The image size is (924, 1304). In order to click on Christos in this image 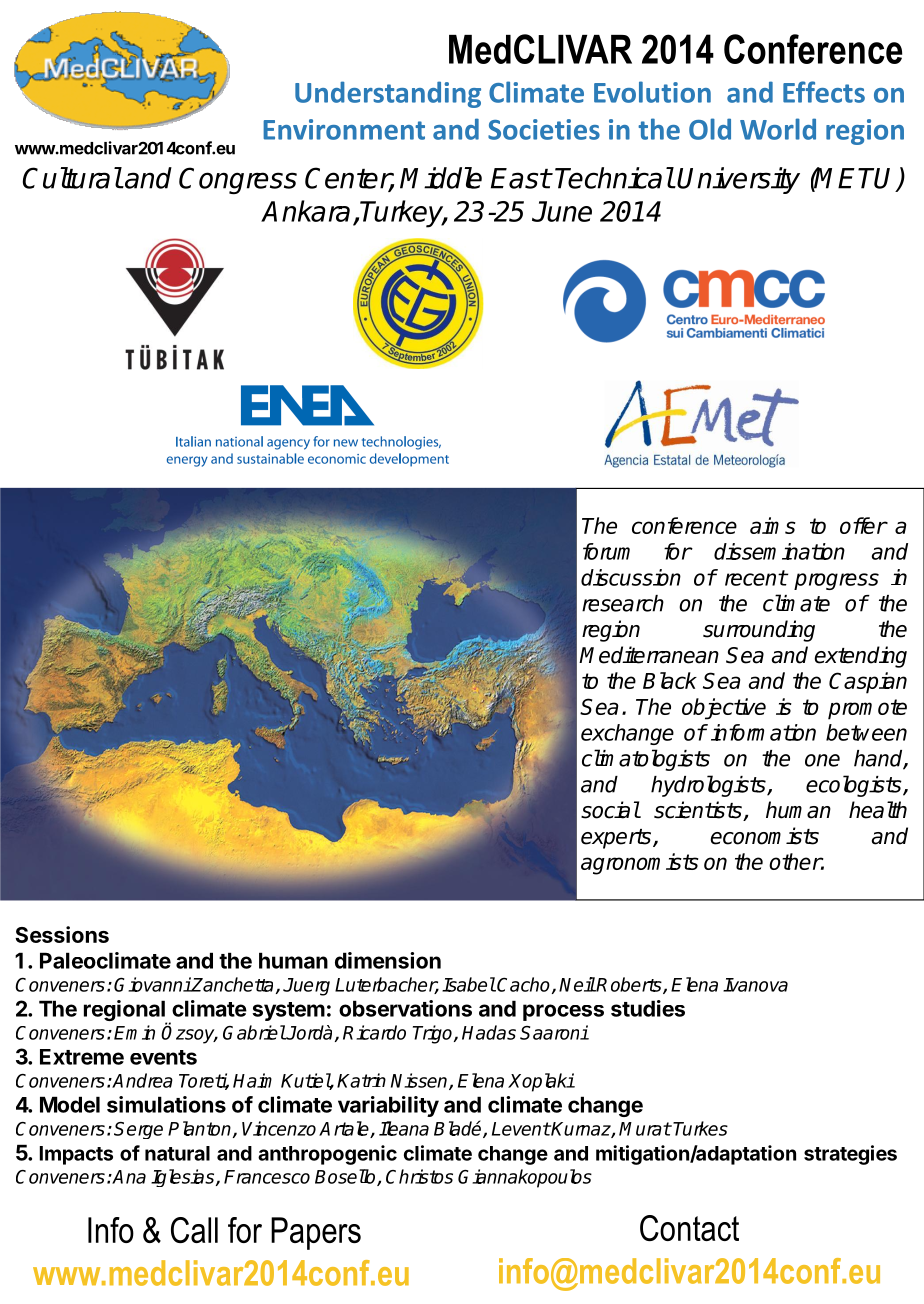, I will do `click(419, 1176)`.
